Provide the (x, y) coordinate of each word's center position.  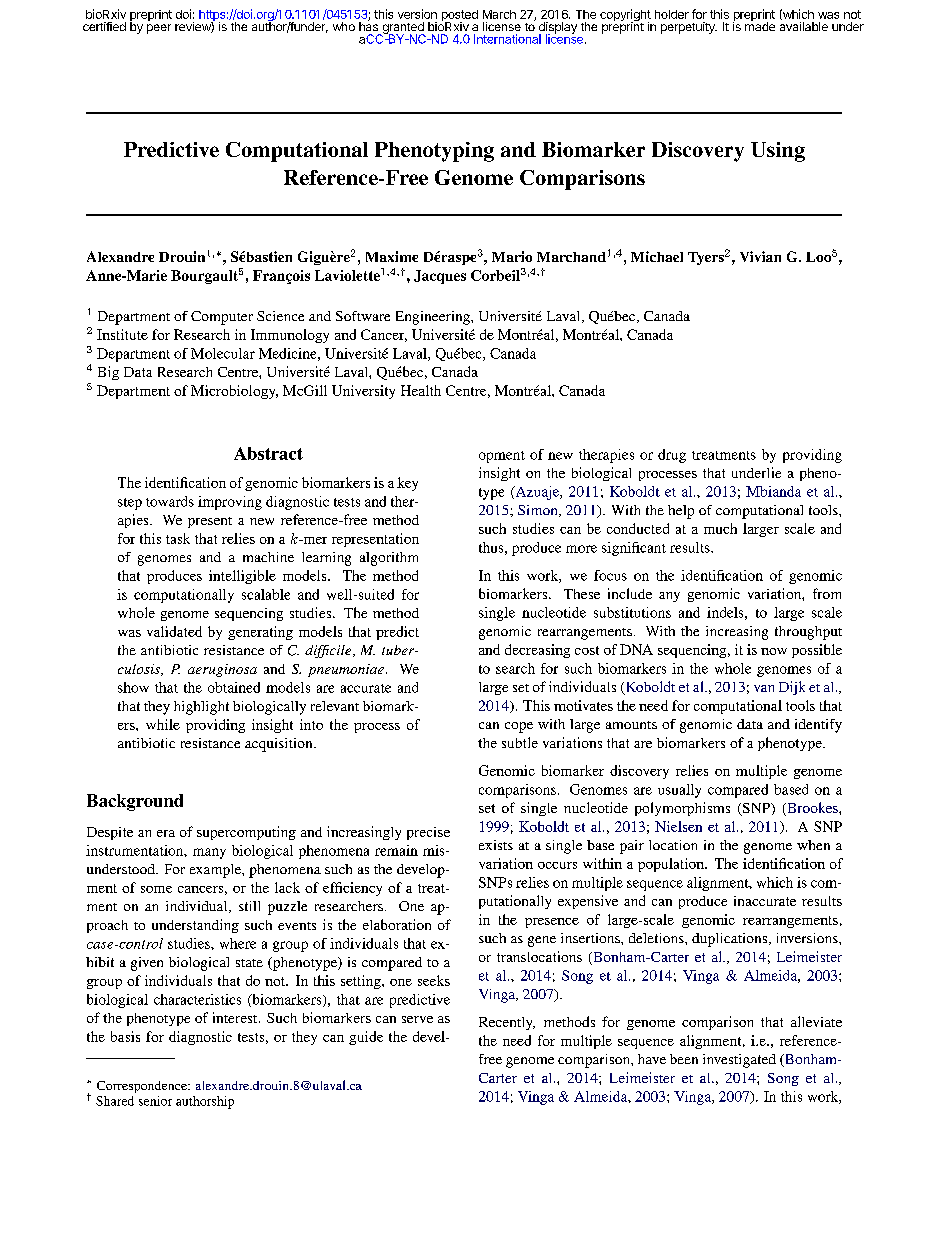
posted (460, 17)
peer (159, 29)
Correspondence (143, 1087)
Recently (507, 1023)
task (178, 538)
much (720, 528)
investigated (739, 1061)
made (760, 25)
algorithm (389, 559)
